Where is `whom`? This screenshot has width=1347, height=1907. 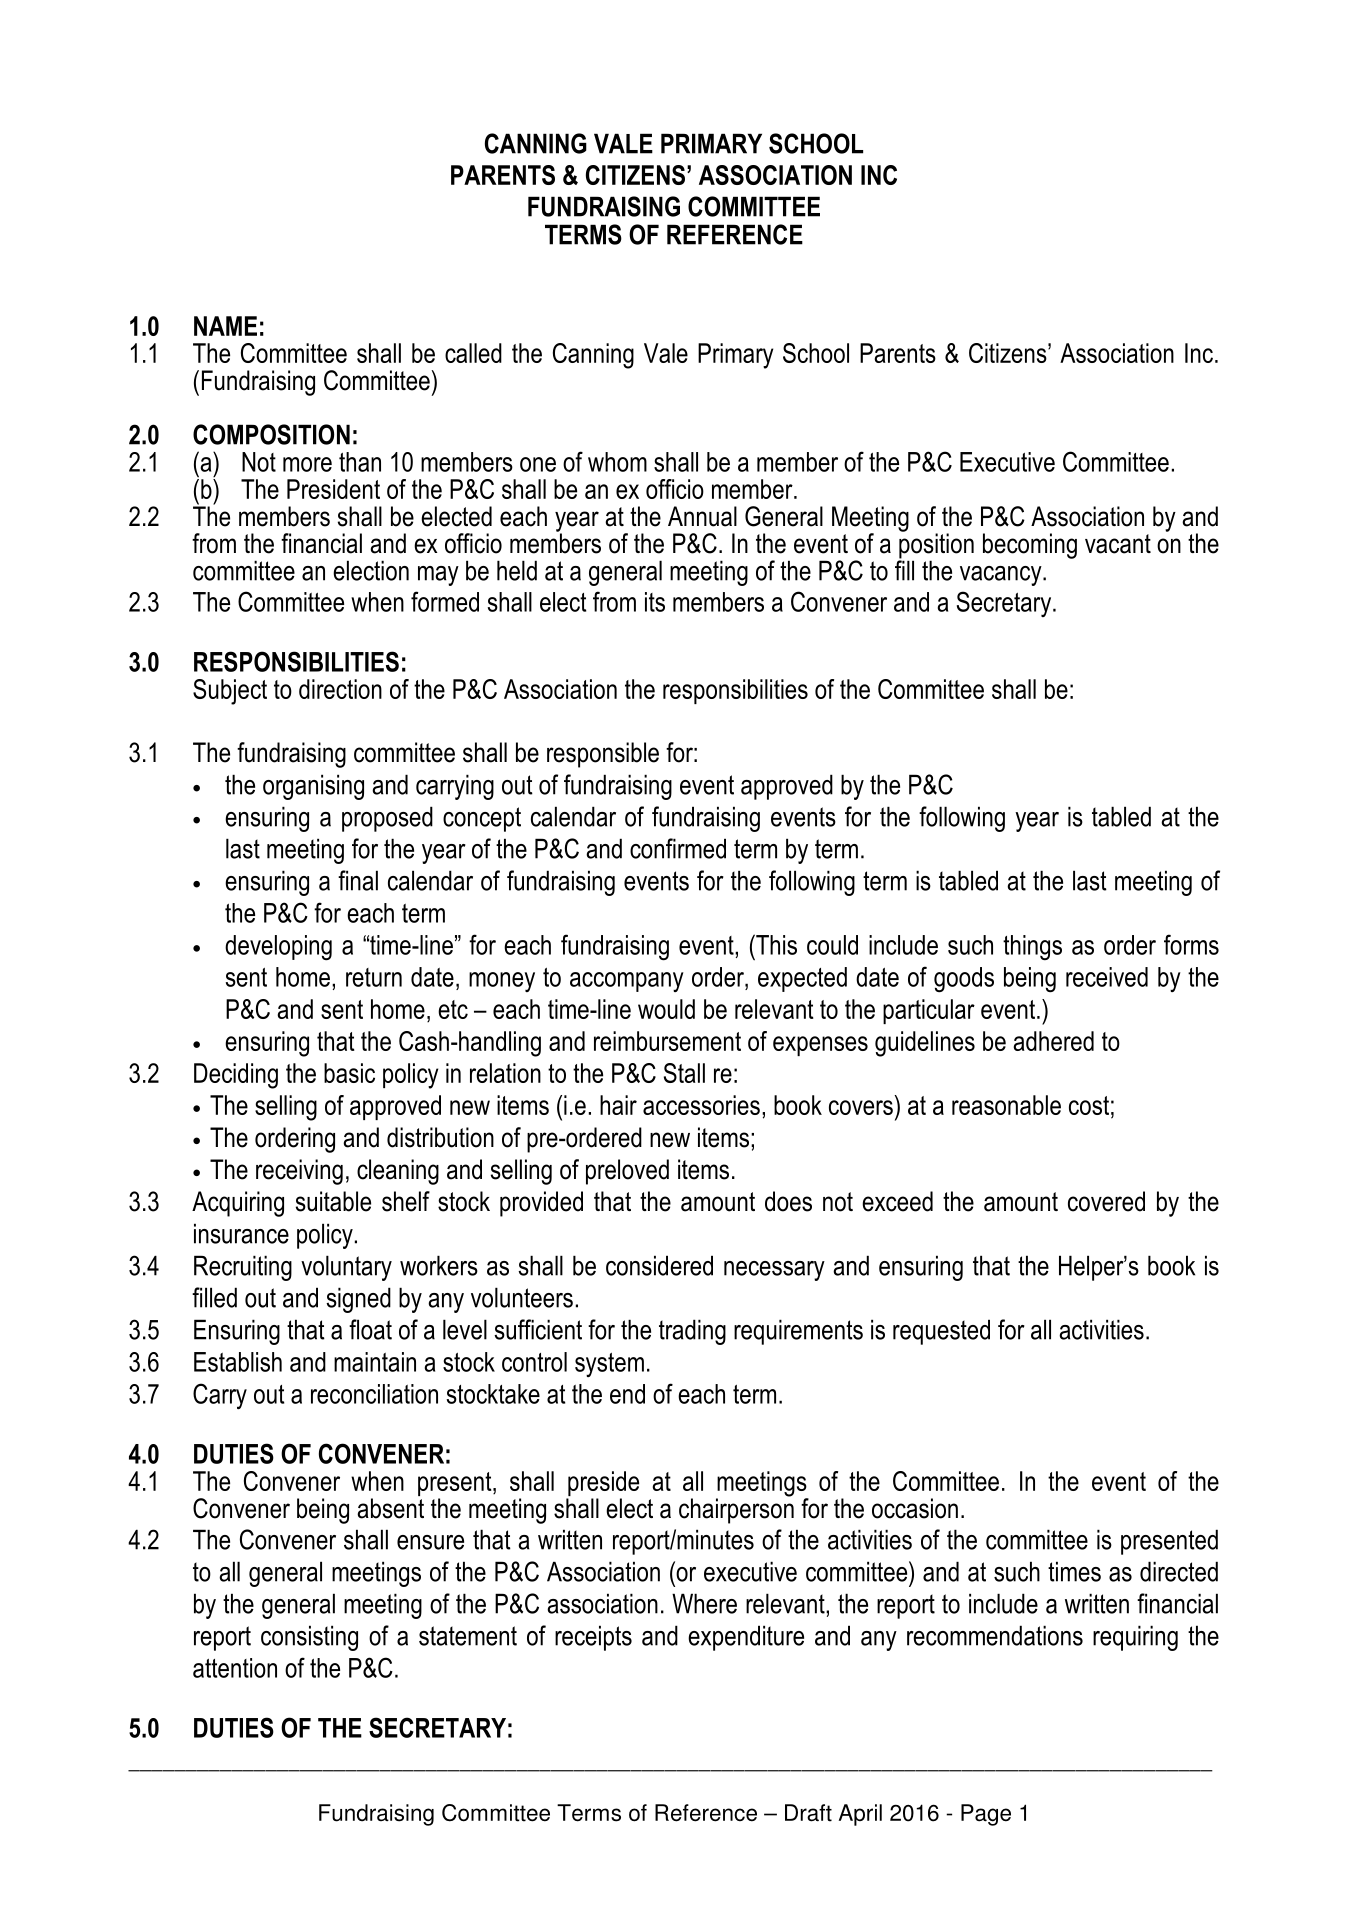
whom is located at coordinates (617, 462).
